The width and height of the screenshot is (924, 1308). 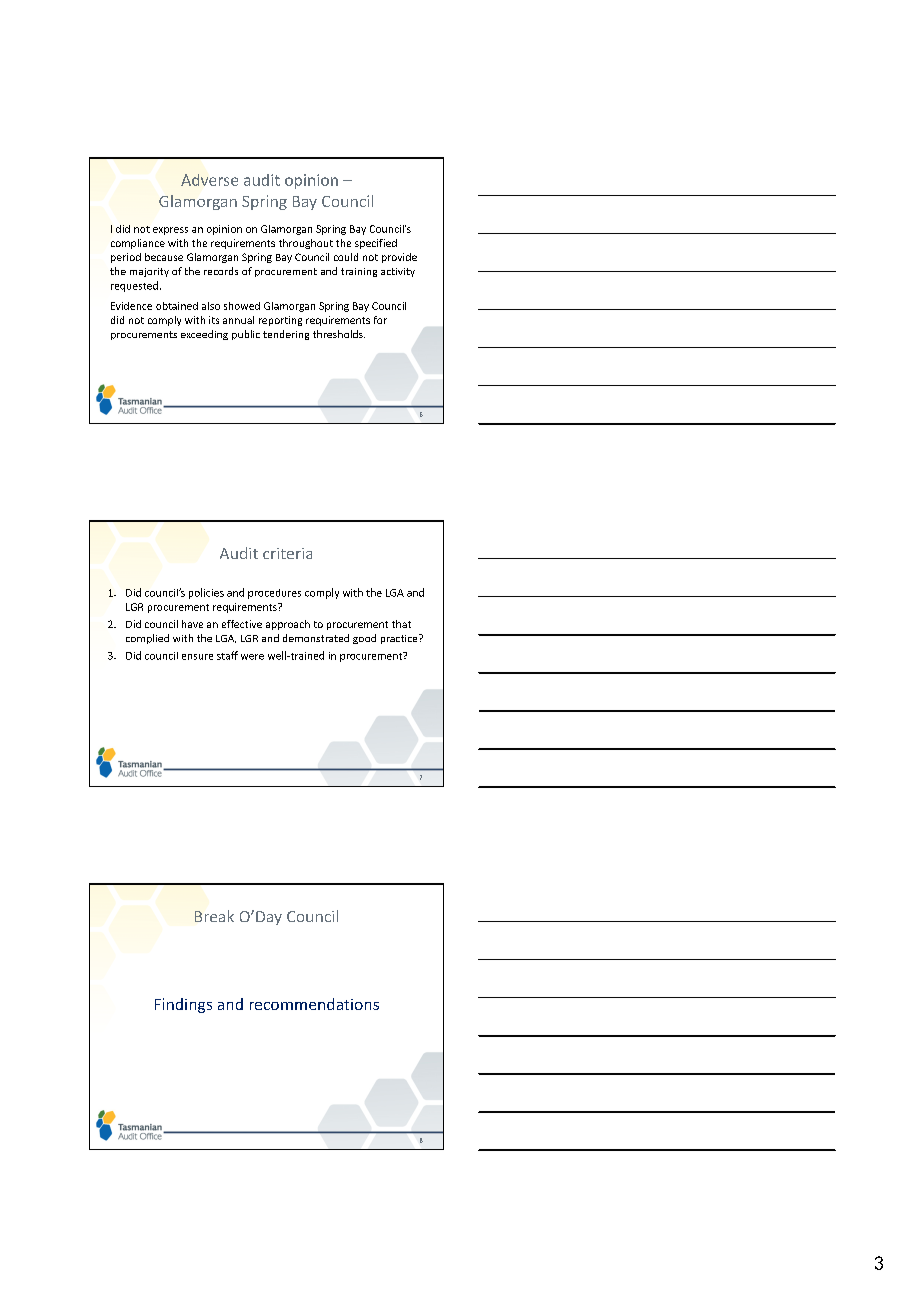 I want to click on complied, so click(x=147, y=639).
